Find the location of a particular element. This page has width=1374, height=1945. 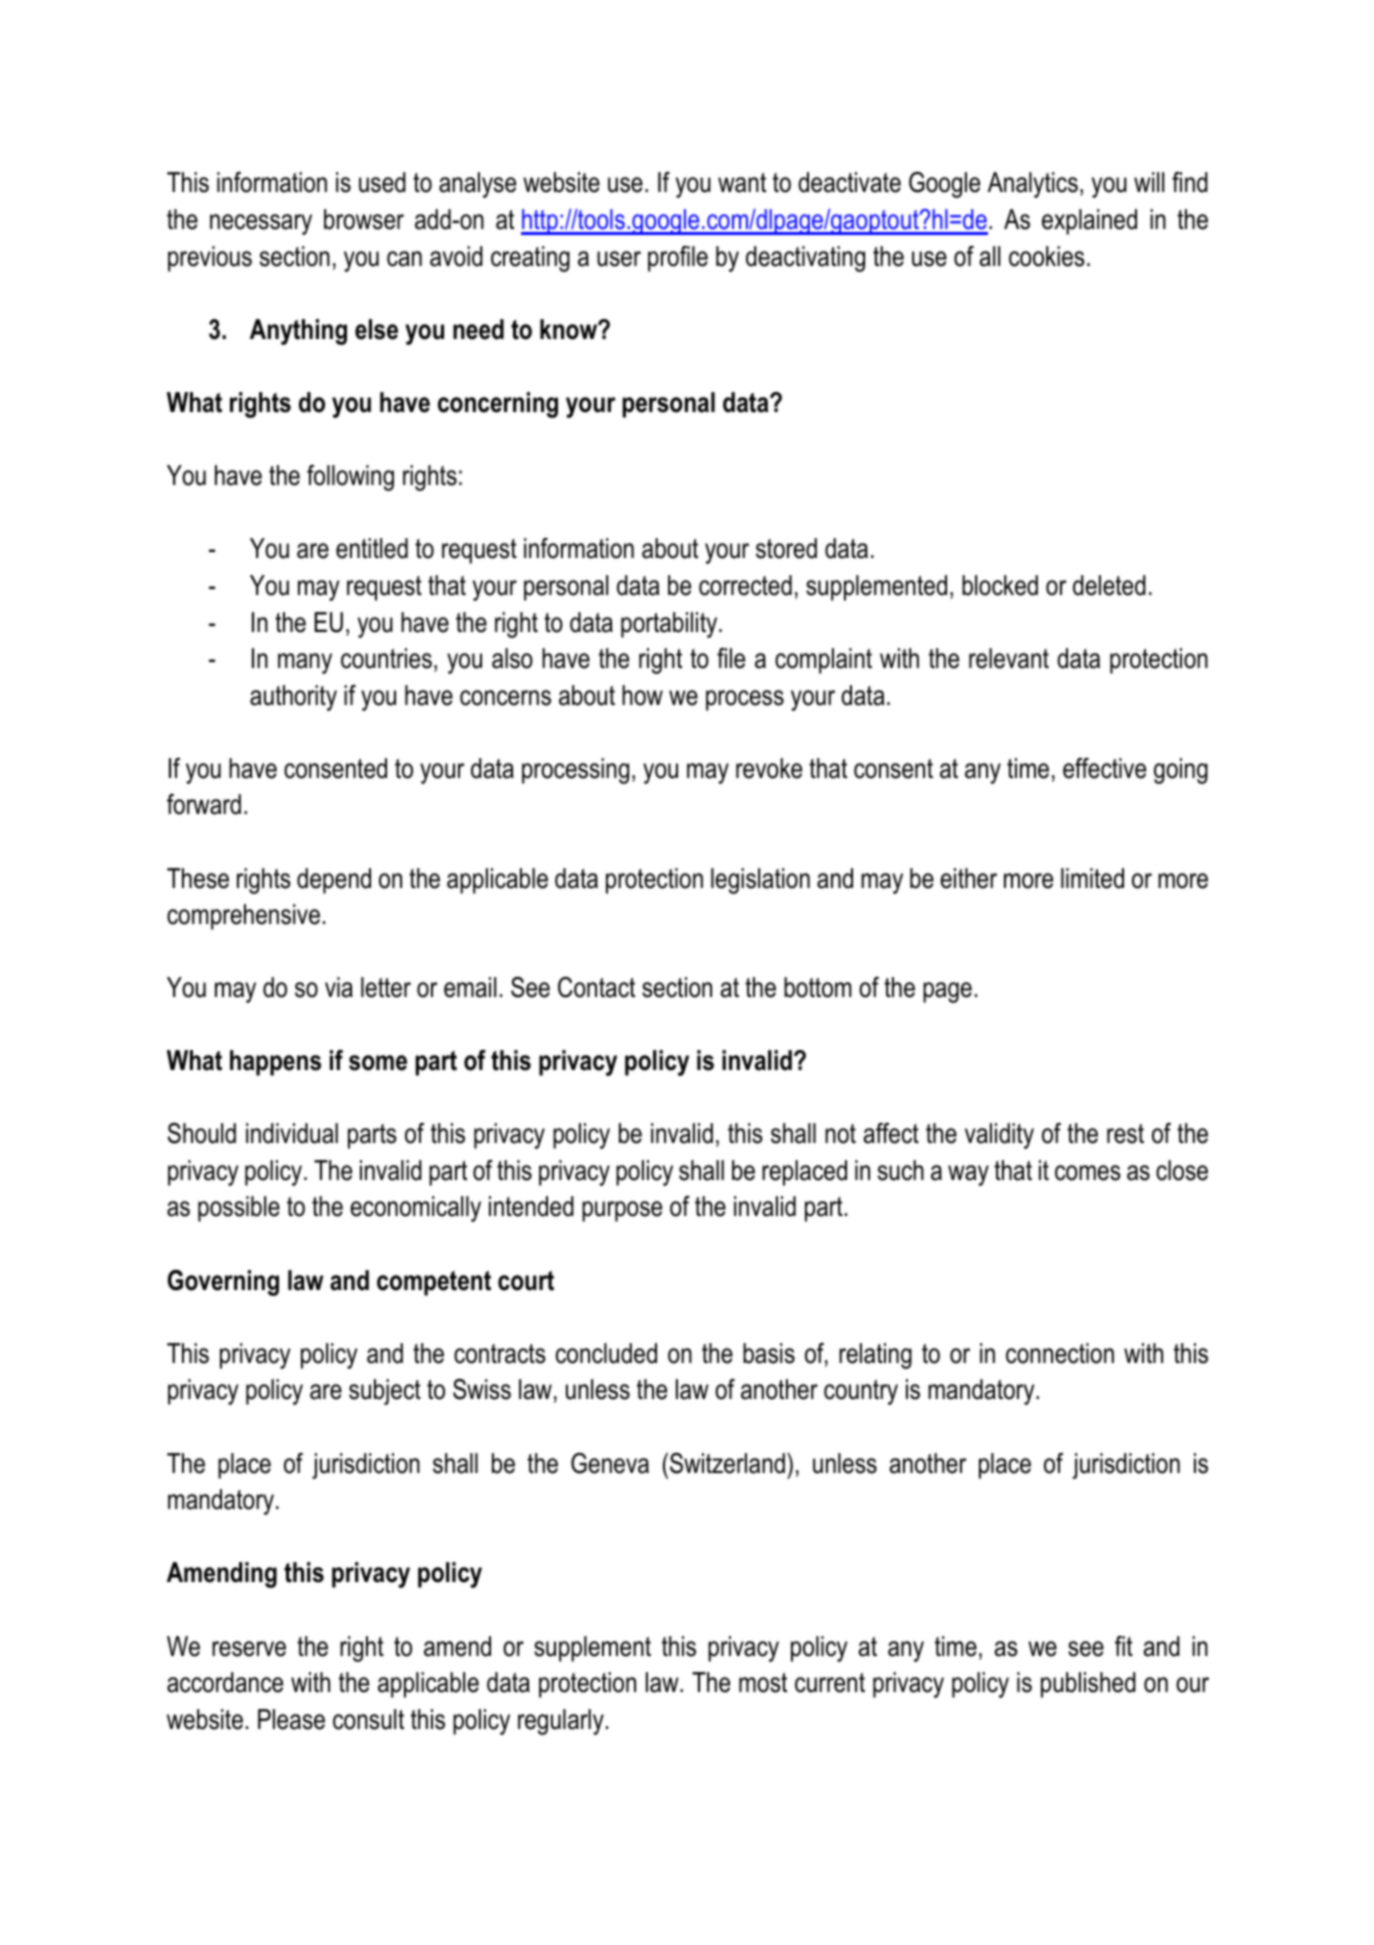

how is located at coordinates (642, 695).
